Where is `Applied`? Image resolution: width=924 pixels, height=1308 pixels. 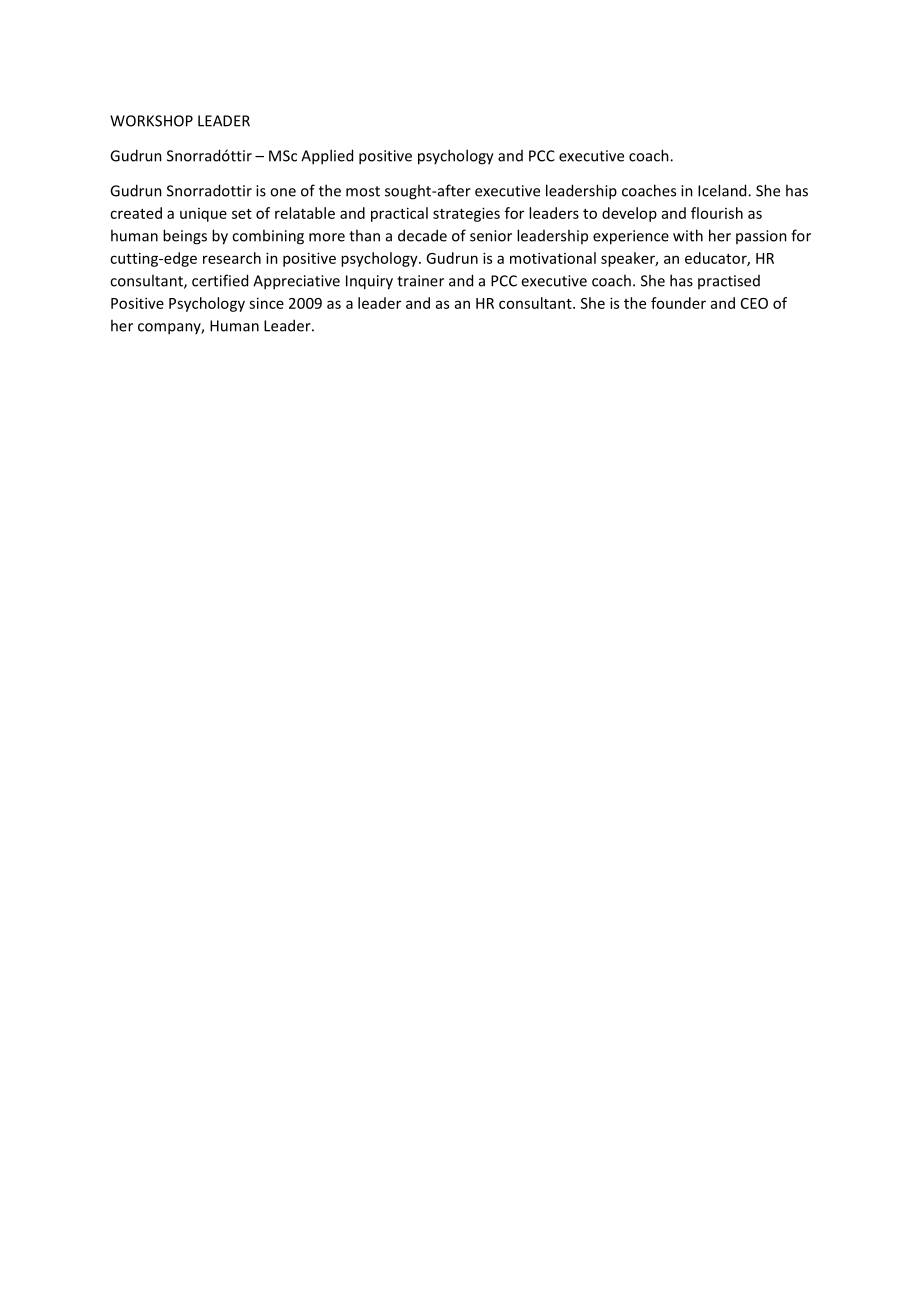 Applied is located at coordinates (327, 157).
